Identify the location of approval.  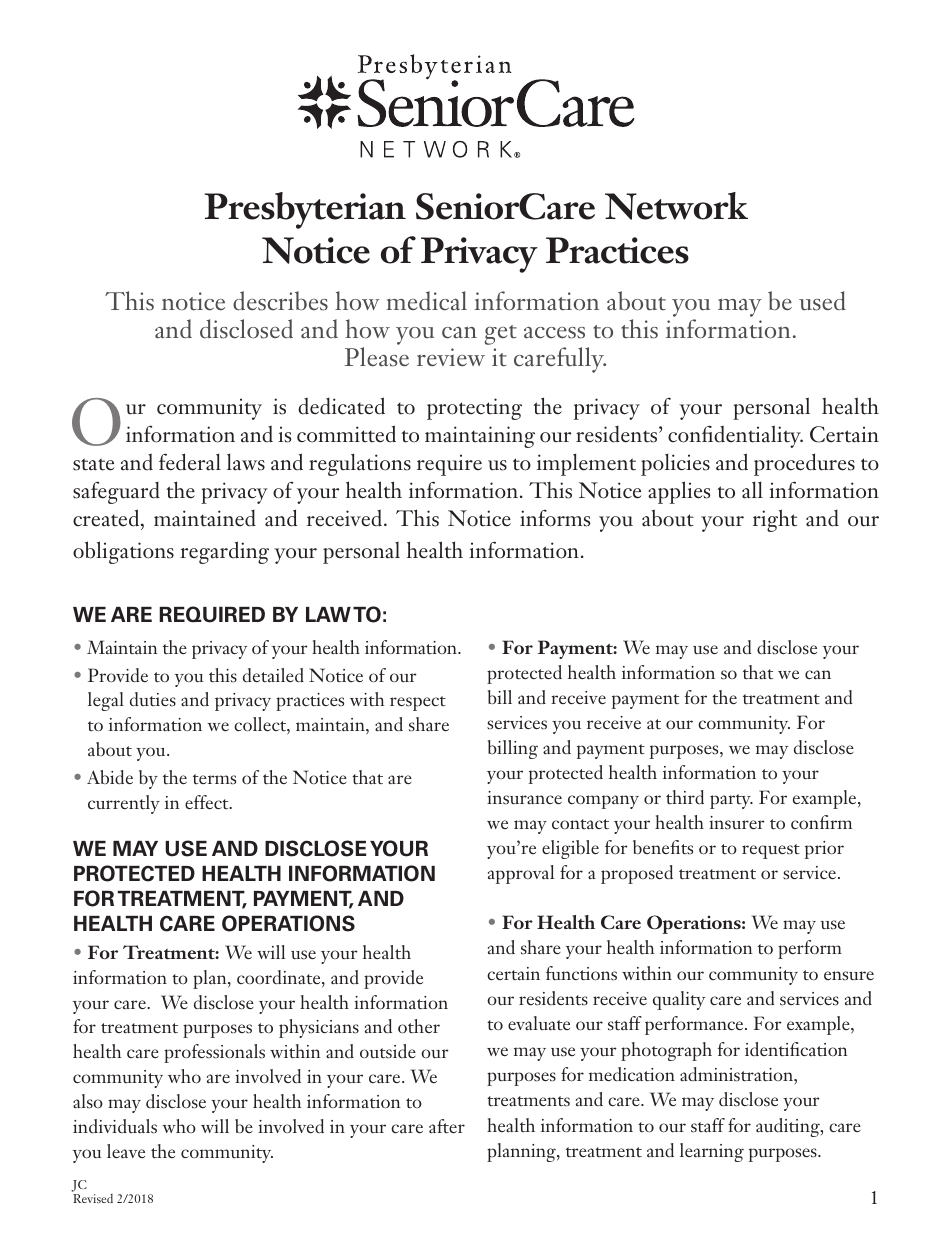
(521, 874).
